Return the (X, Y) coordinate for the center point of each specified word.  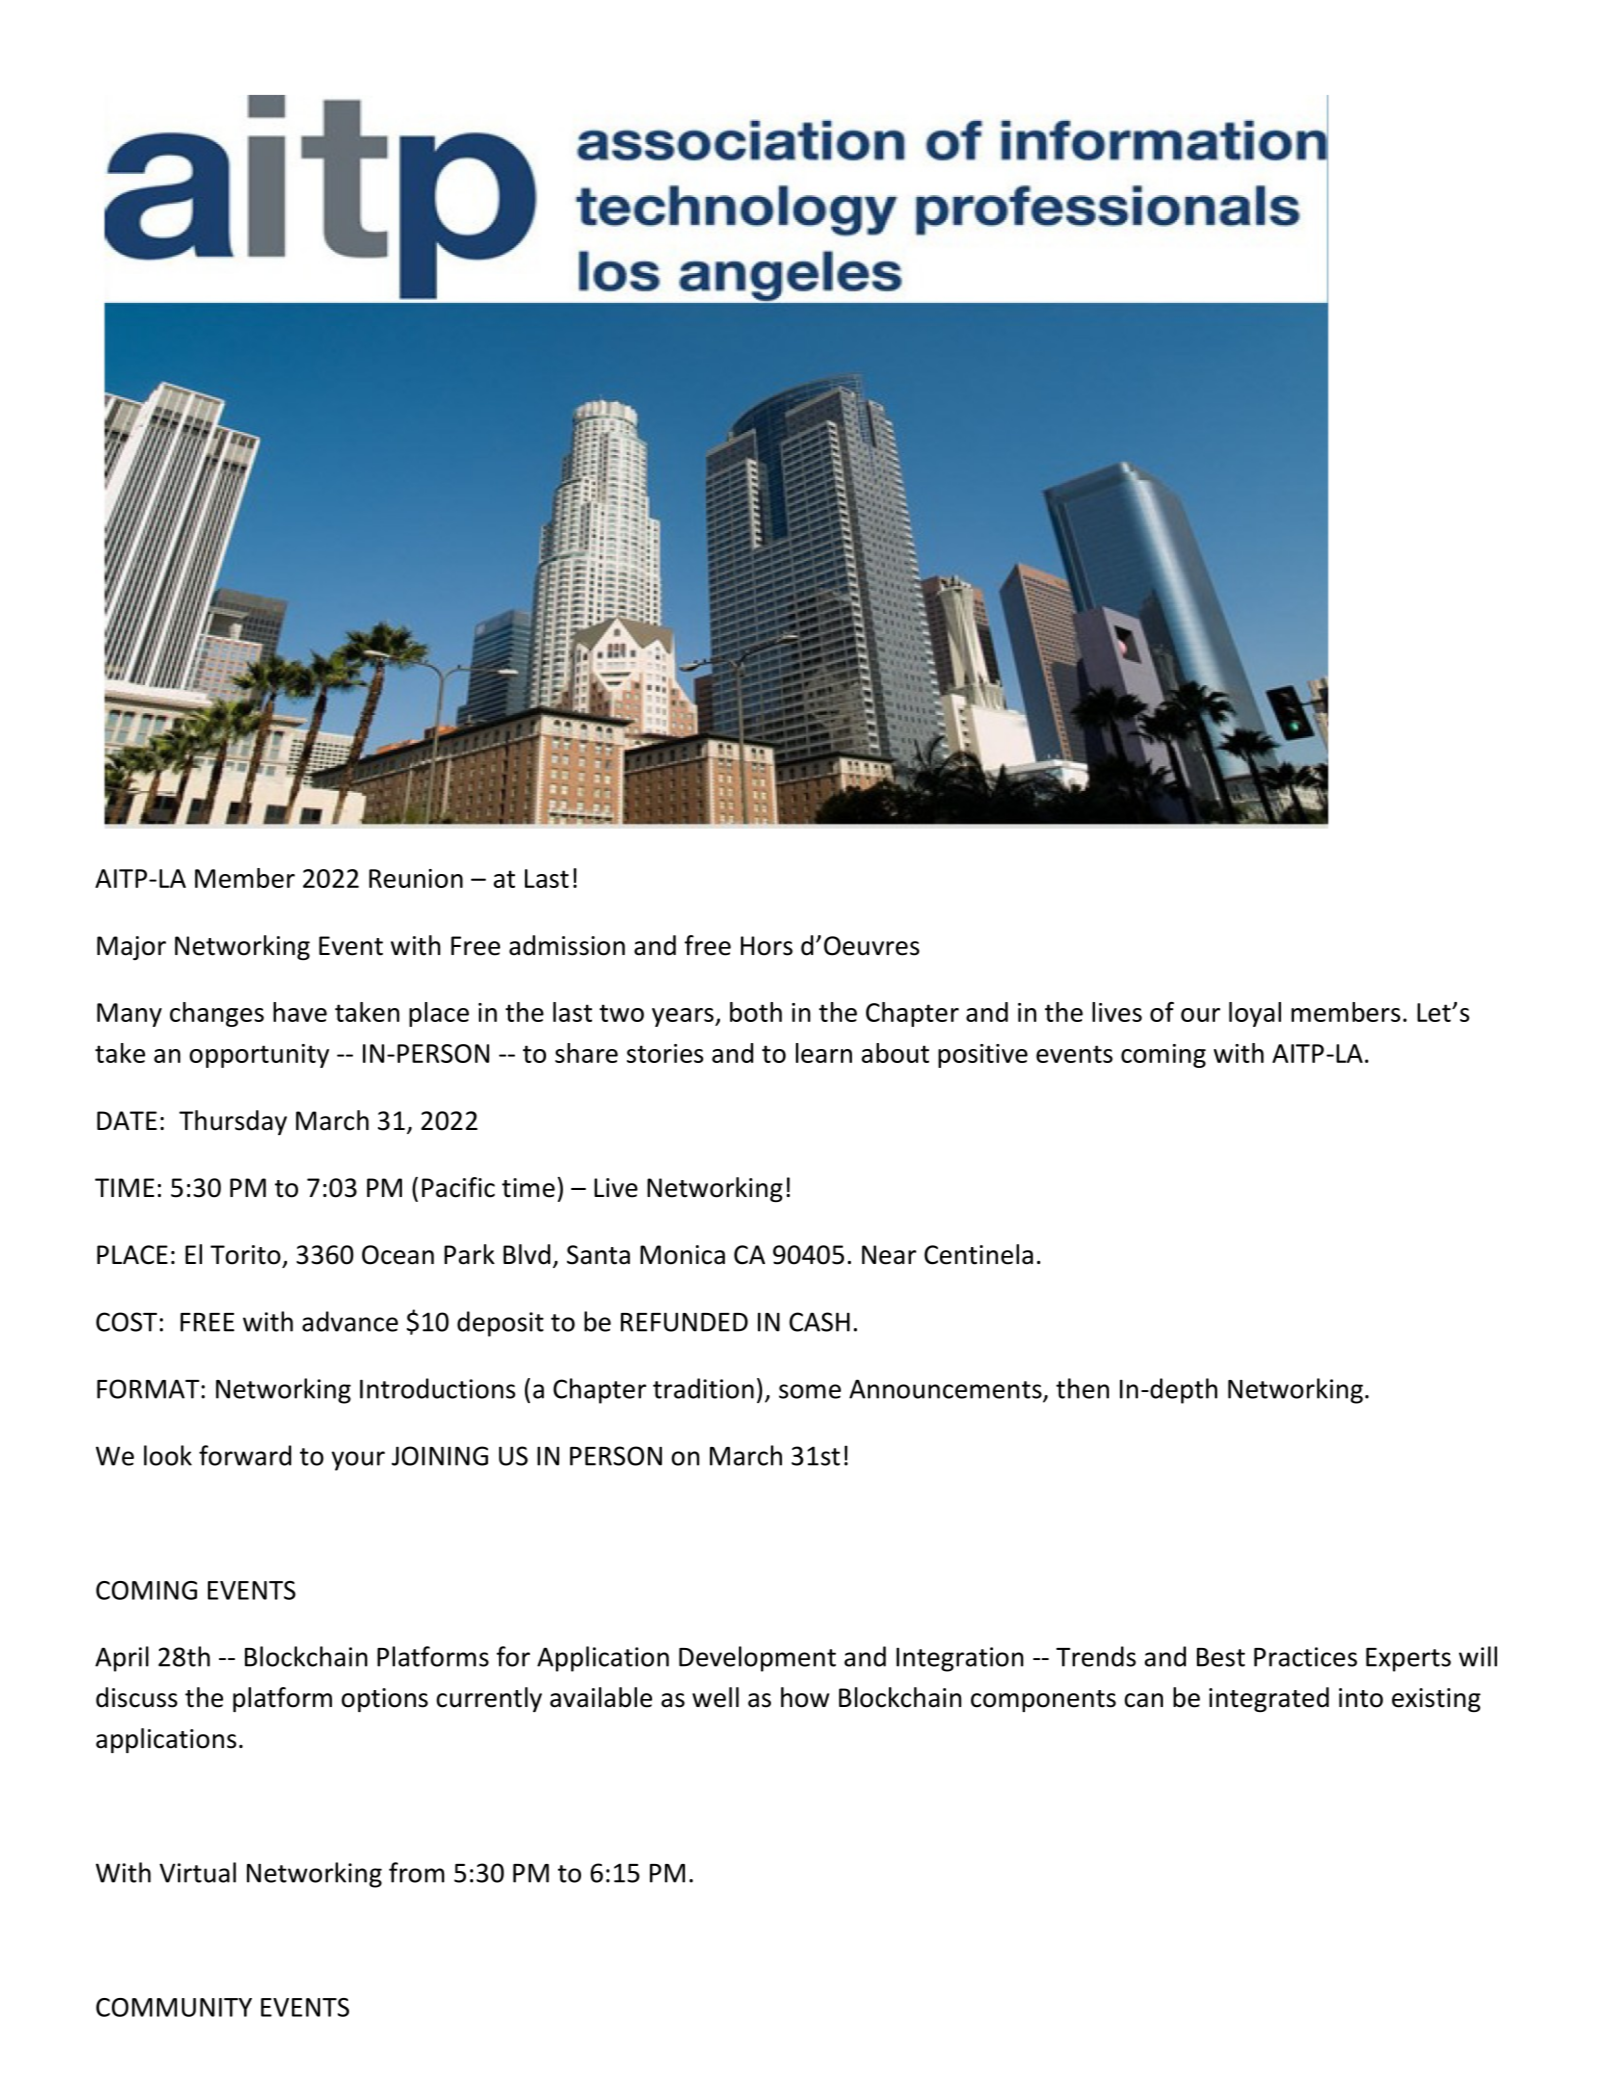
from (416, 1872)
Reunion (416, 878)
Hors (767, 946)
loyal (1255, 1014)
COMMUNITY (174, 2007)
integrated (1269, 1699)
